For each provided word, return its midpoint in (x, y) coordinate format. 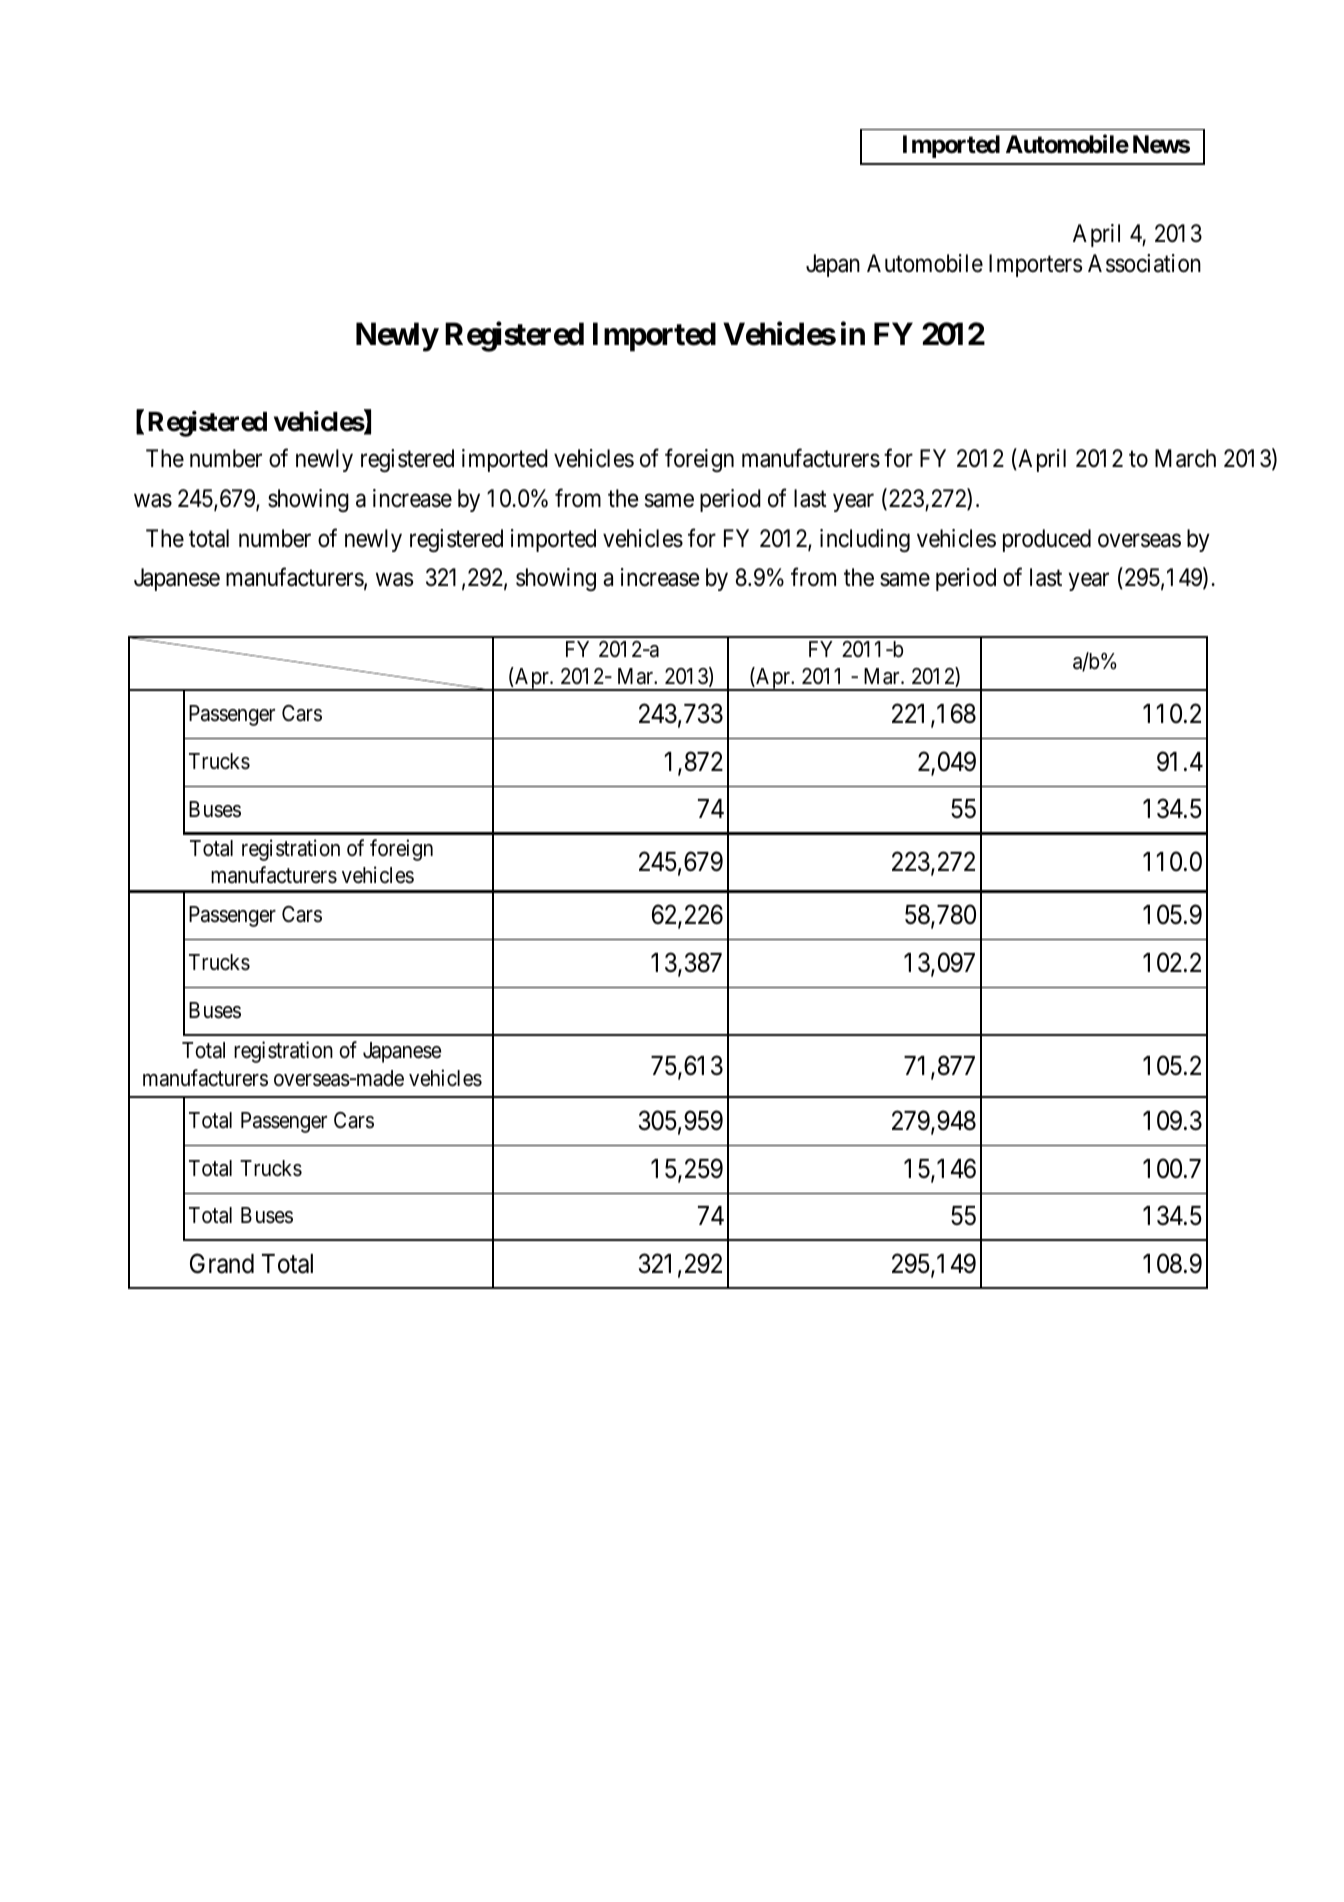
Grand (222, 1263)
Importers (1035, 265)
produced (1047, 540)
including (865, 540)
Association (1144, 263)
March (1185, 458)
